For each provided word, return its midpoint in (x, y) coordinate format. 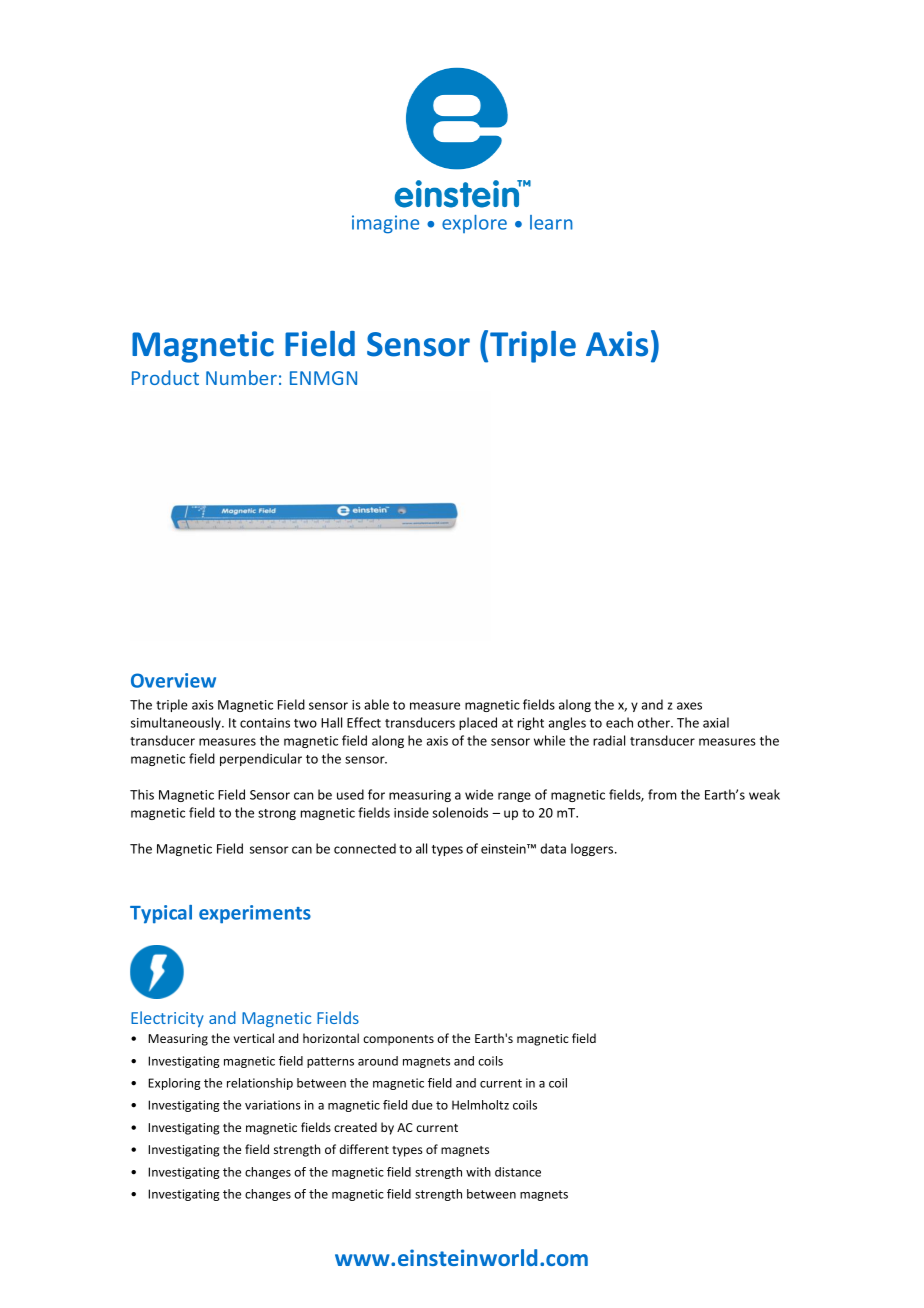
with (478, 1172)
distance (518, 1172)
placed (478, 723)
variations (273, 1105)
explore (474, 224)
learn (551, 222)
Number (241, 377)
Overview (173, 680)
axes (689, 706)
